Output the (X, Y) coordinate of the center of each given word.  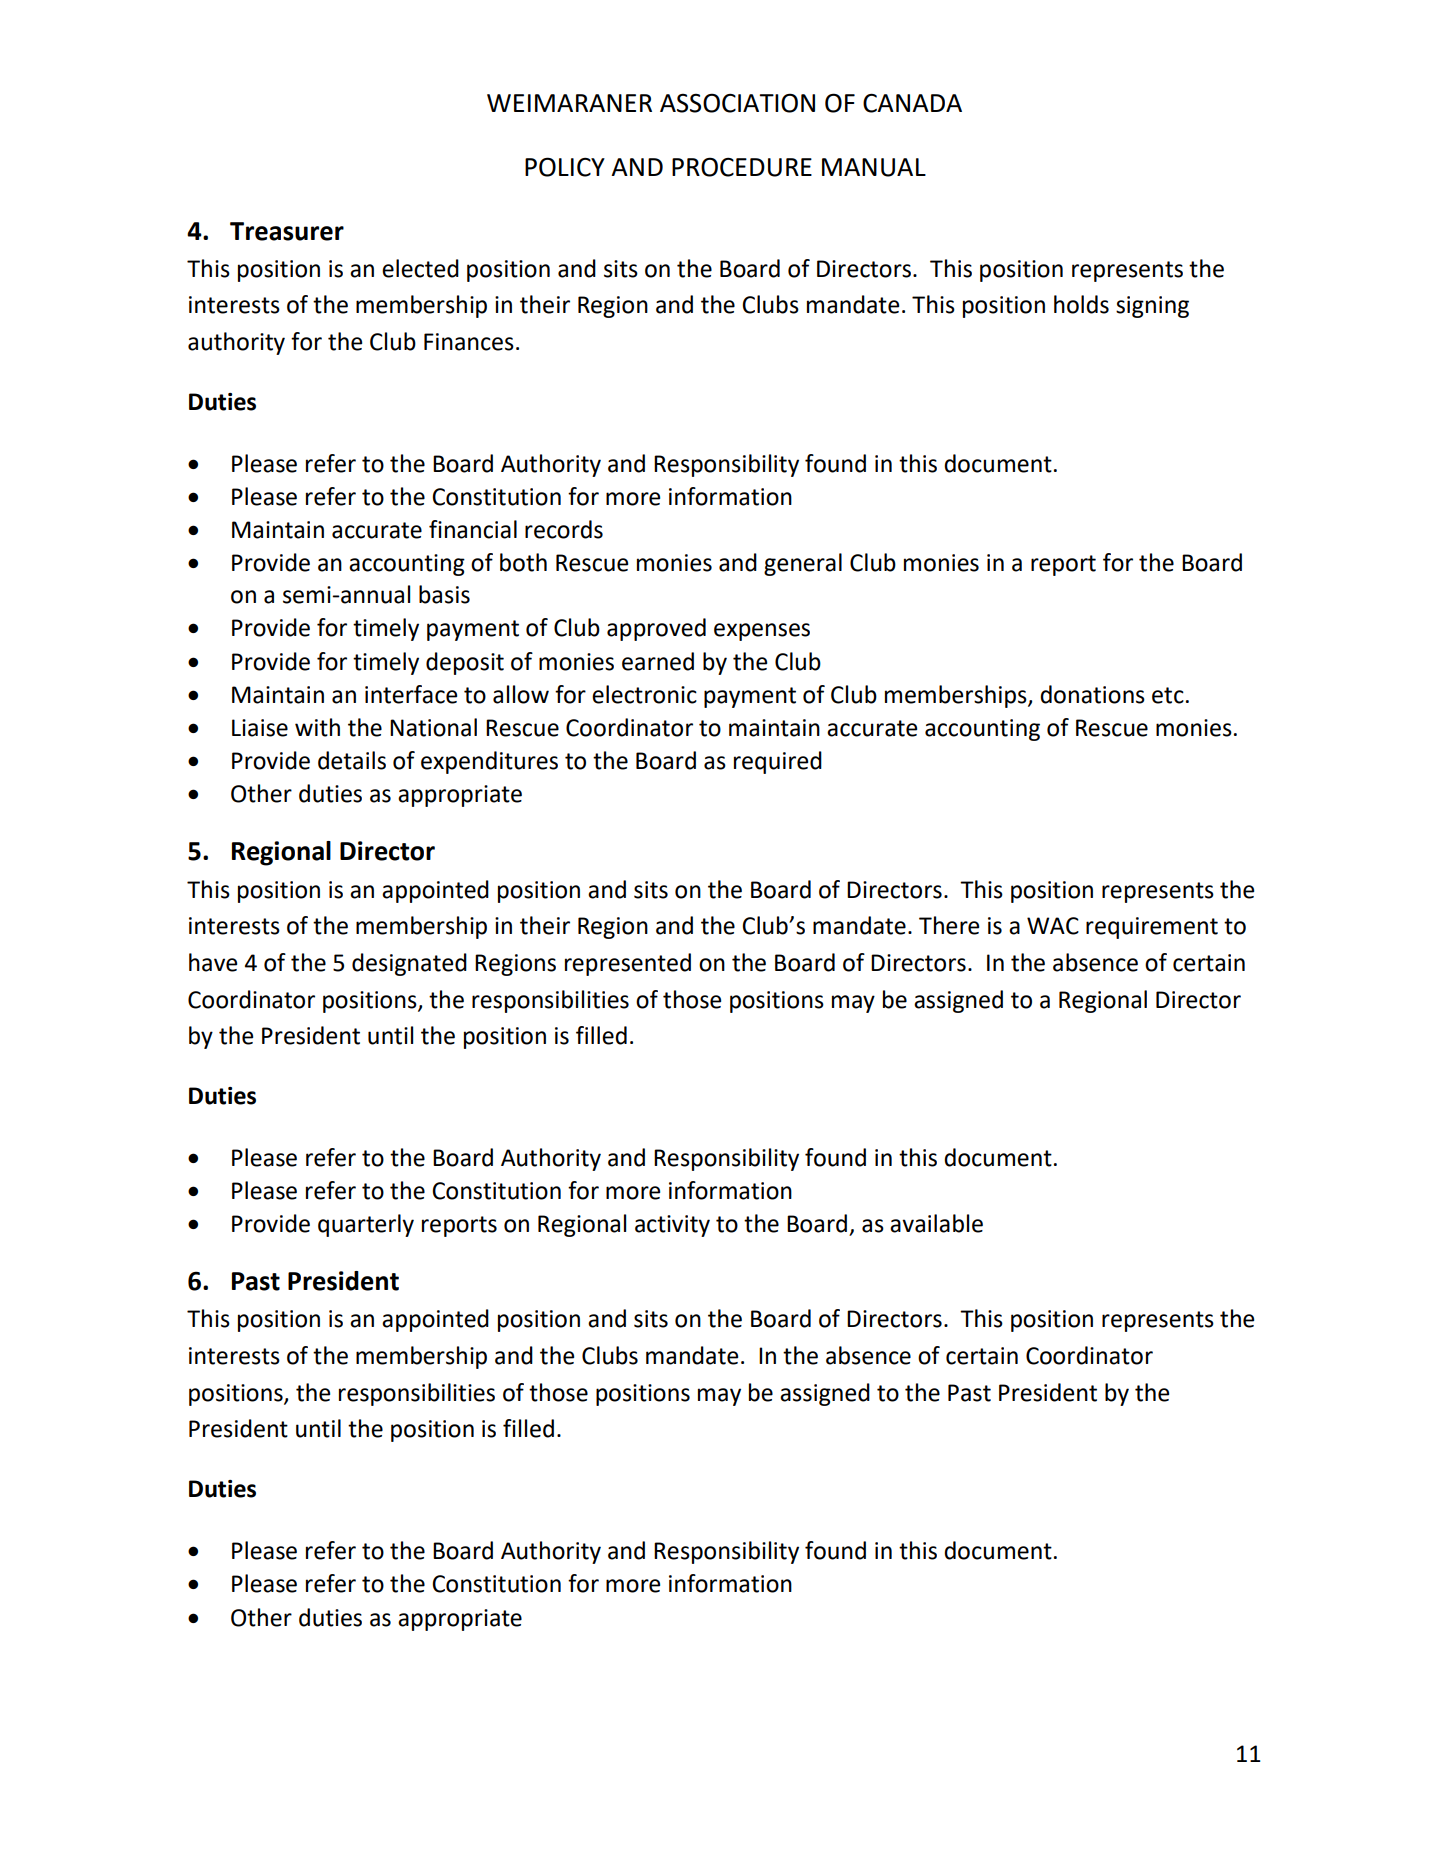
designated (409, 964)
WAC (1053, 926)
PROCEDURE (742, 167)
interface (411, 694)
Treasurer (287, 231)
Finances (469, 342)
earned (658, 661)
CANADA (912, 103)
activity (672, 1226)
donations (1092, 694)
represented (628, 964)
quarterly (366, 1225)
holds (1081, 304)
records (564, 529)
